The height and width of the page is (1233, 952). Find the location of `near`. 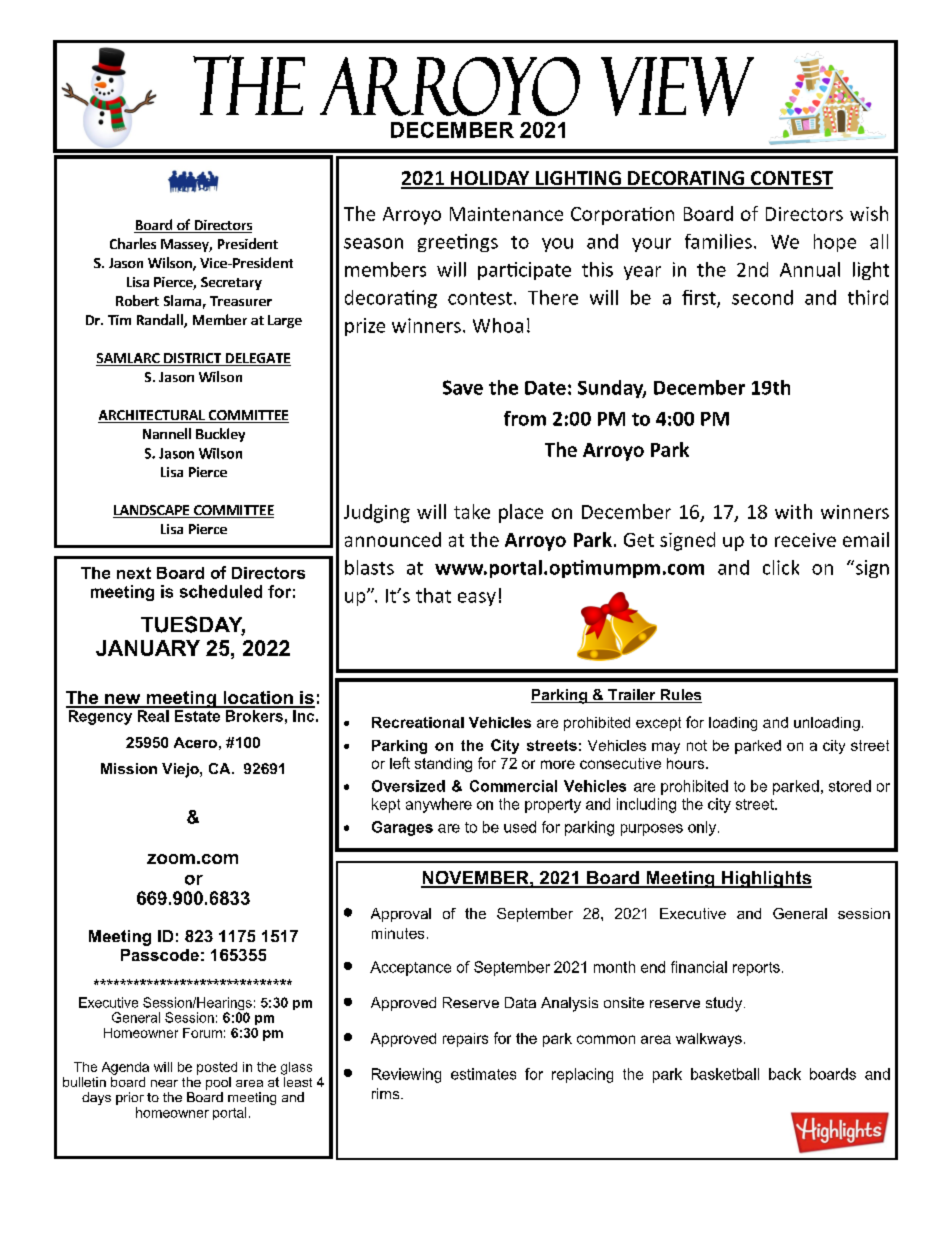

near is located at coordinates (164, 1083).
